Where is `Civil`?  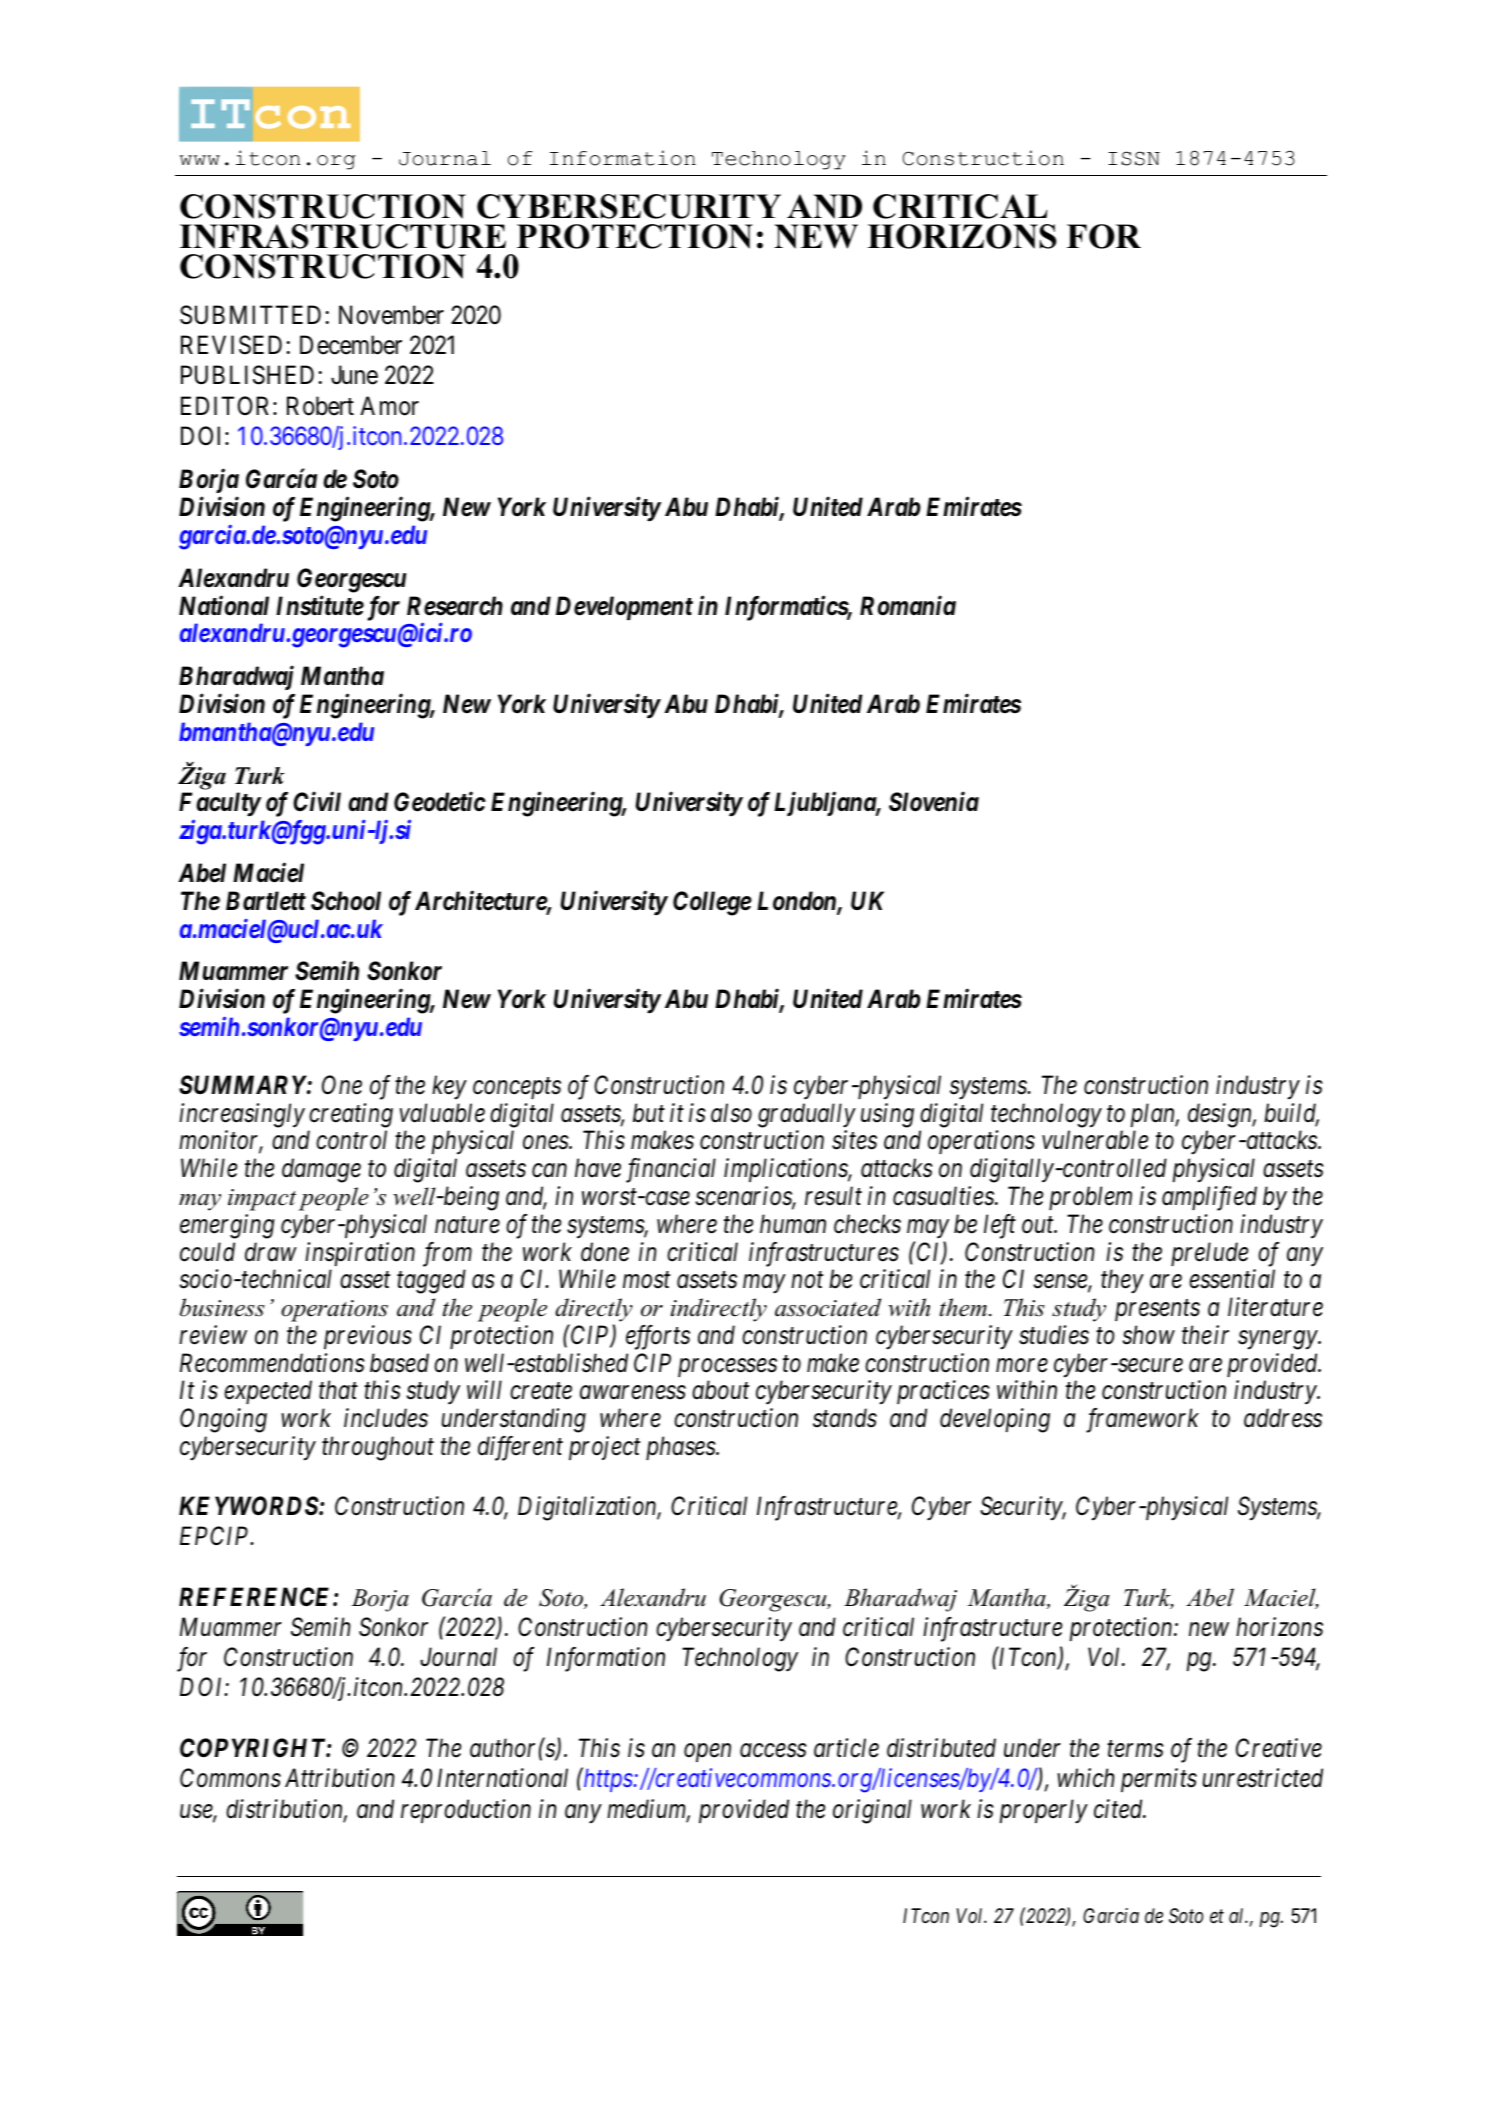
Civil is located at coordinates (317, 802).
